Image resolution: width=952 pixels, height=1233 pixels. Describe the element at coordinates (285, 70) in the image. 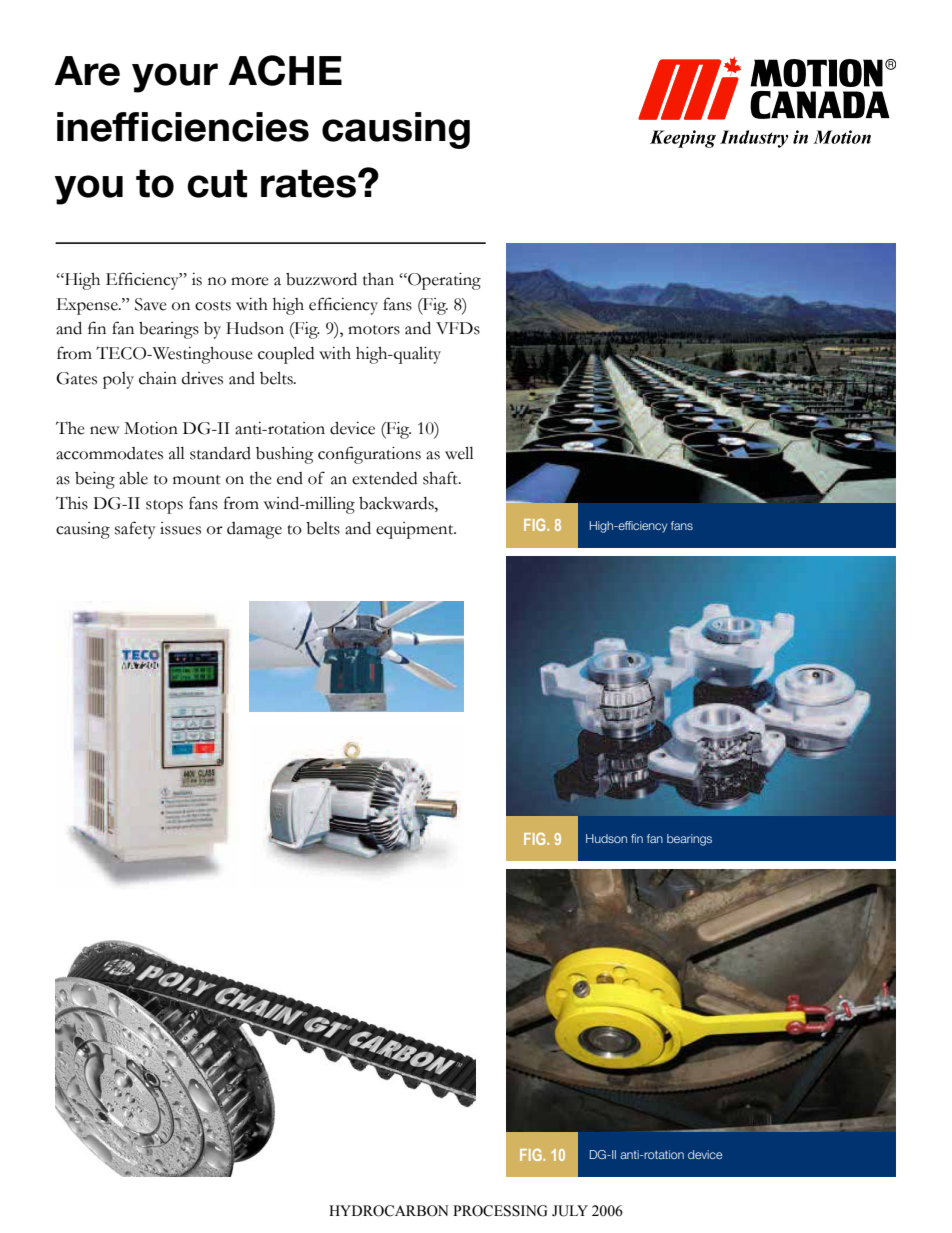

I see `ACHE` at that location.
